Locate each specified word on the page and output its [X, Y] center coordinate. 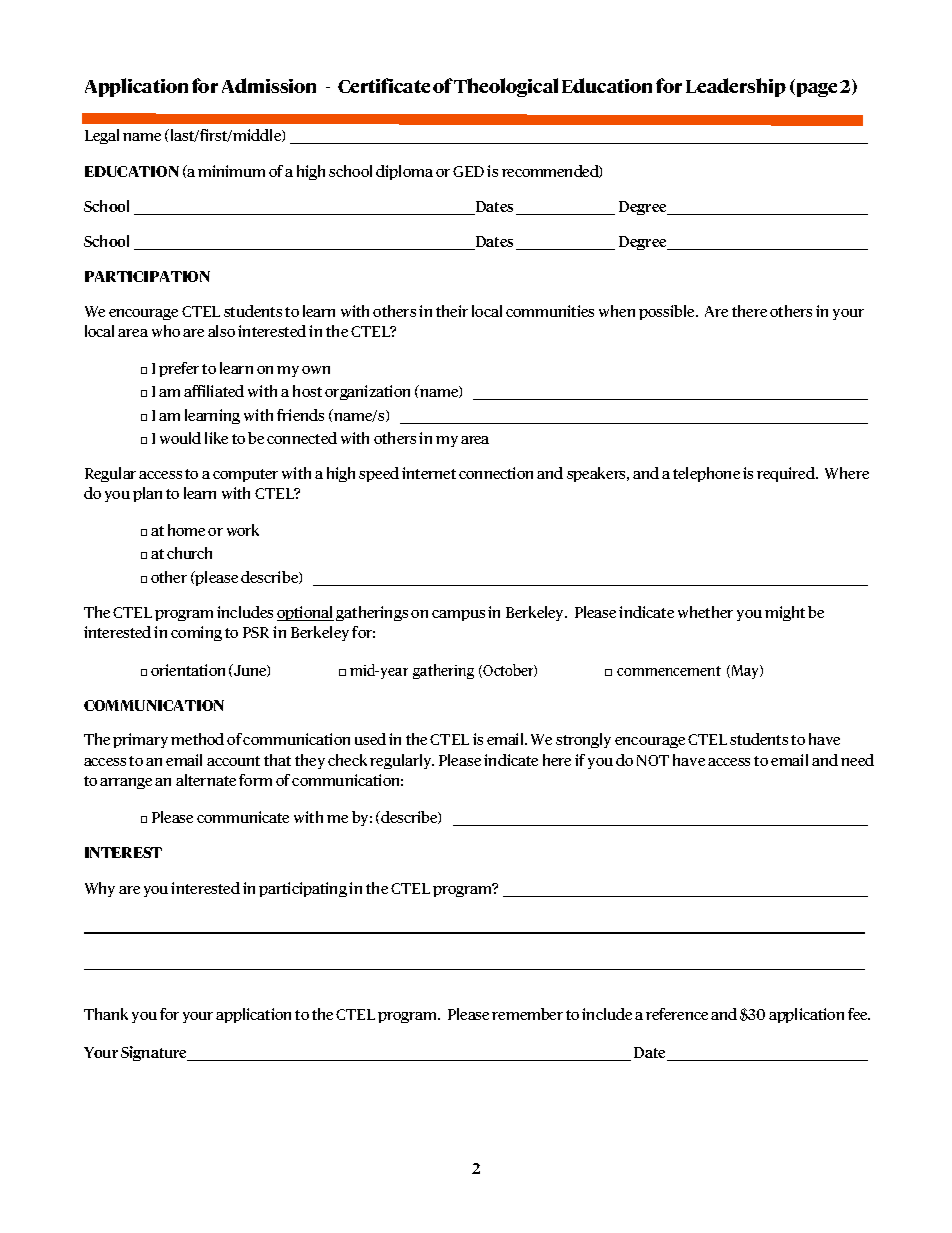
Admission [269, 85]
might [785, 613]
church [189, 553]
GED [468, 171]
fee [859, 1014]
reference [677, 1014]
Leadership [736, 87]
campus [458, 615]
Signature [155, 1053]
